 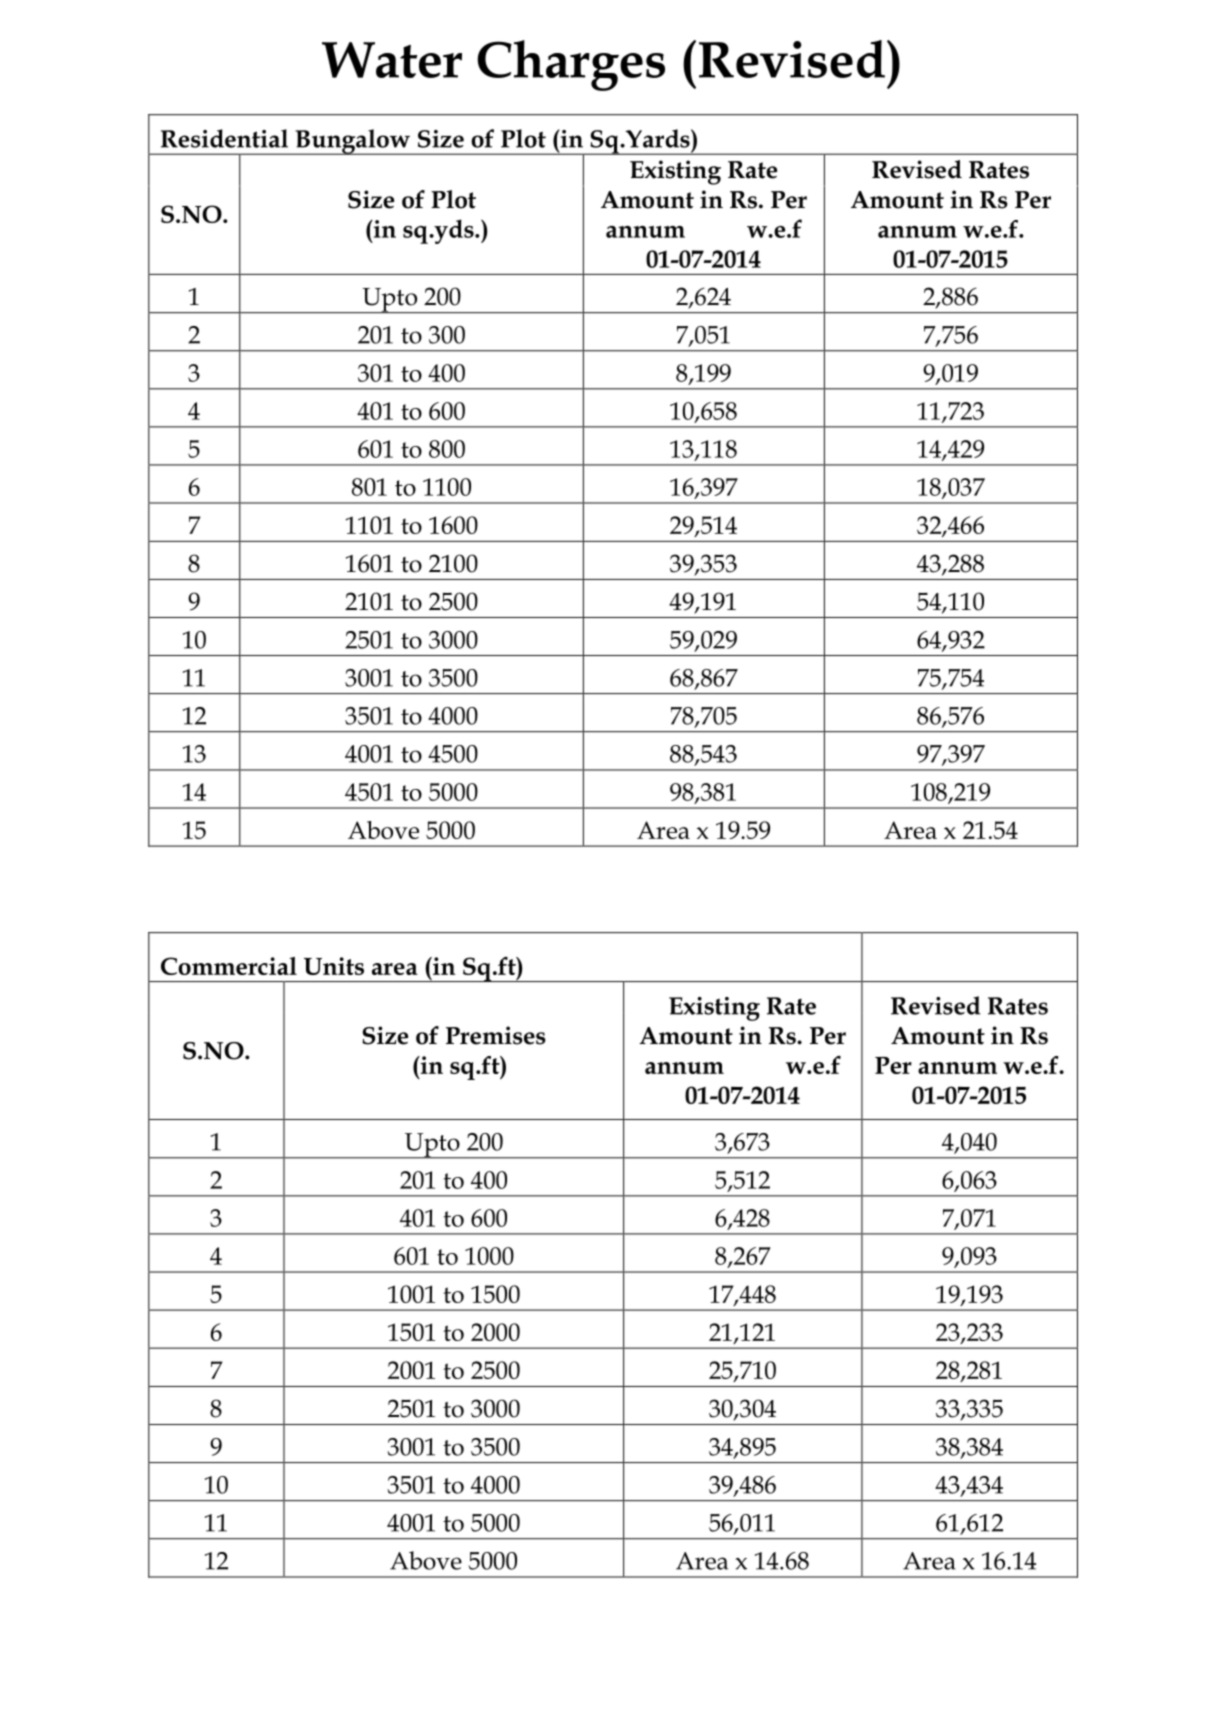 What do you see at coordinates (224, 138) in the image?
I see `Residential` at bounding box center [224, 138].
